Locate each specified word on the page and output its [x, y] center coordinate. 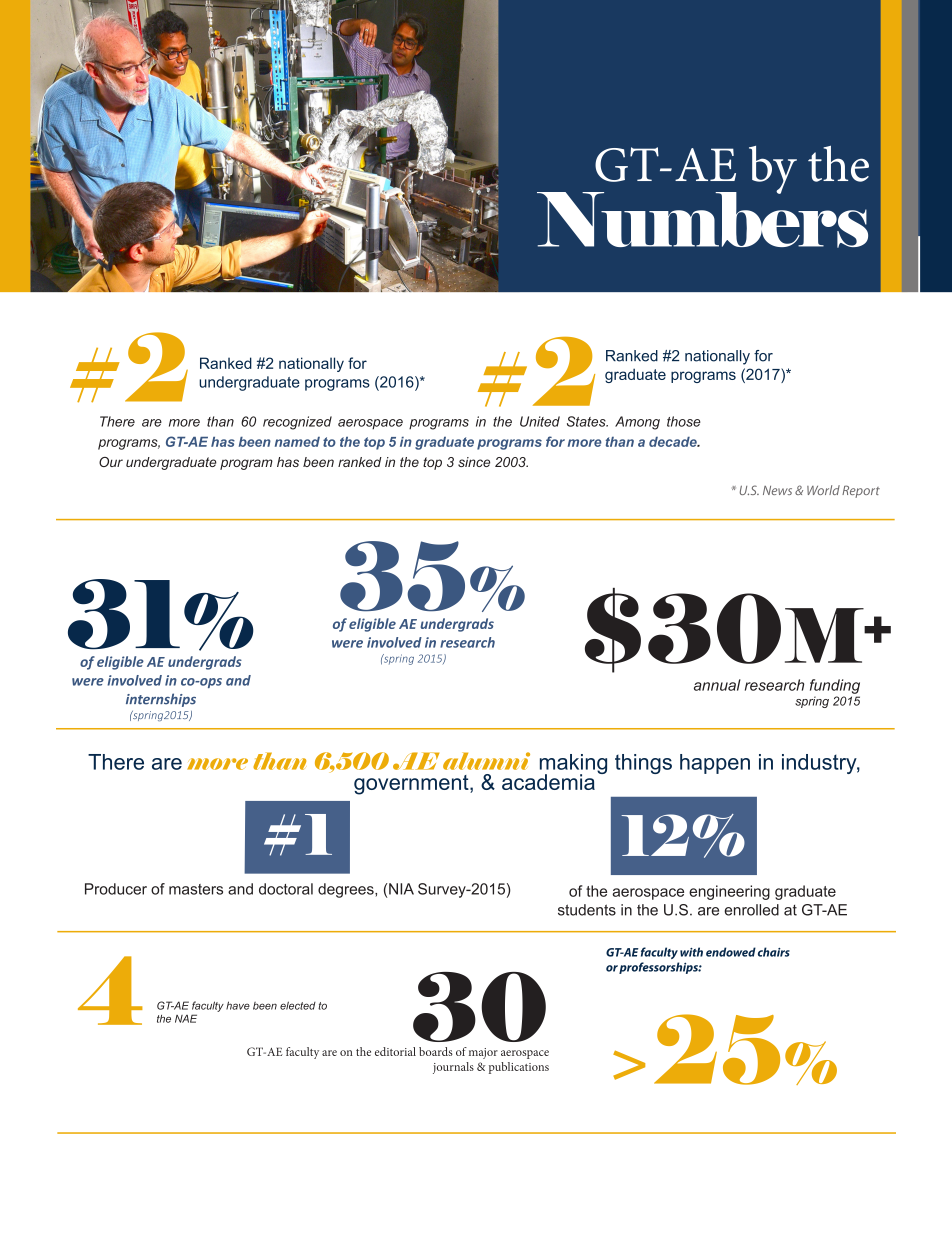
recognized [297, 423]
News [777, 490]
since [474, 462]
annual [717, 685]
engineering [729, 892]
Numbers [702, 219]
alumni [486, 761]
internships [161, 700]
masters [196, 889]
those [684, 421]
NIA [401, 889]
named [297, 442]
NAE [186, 1018]
